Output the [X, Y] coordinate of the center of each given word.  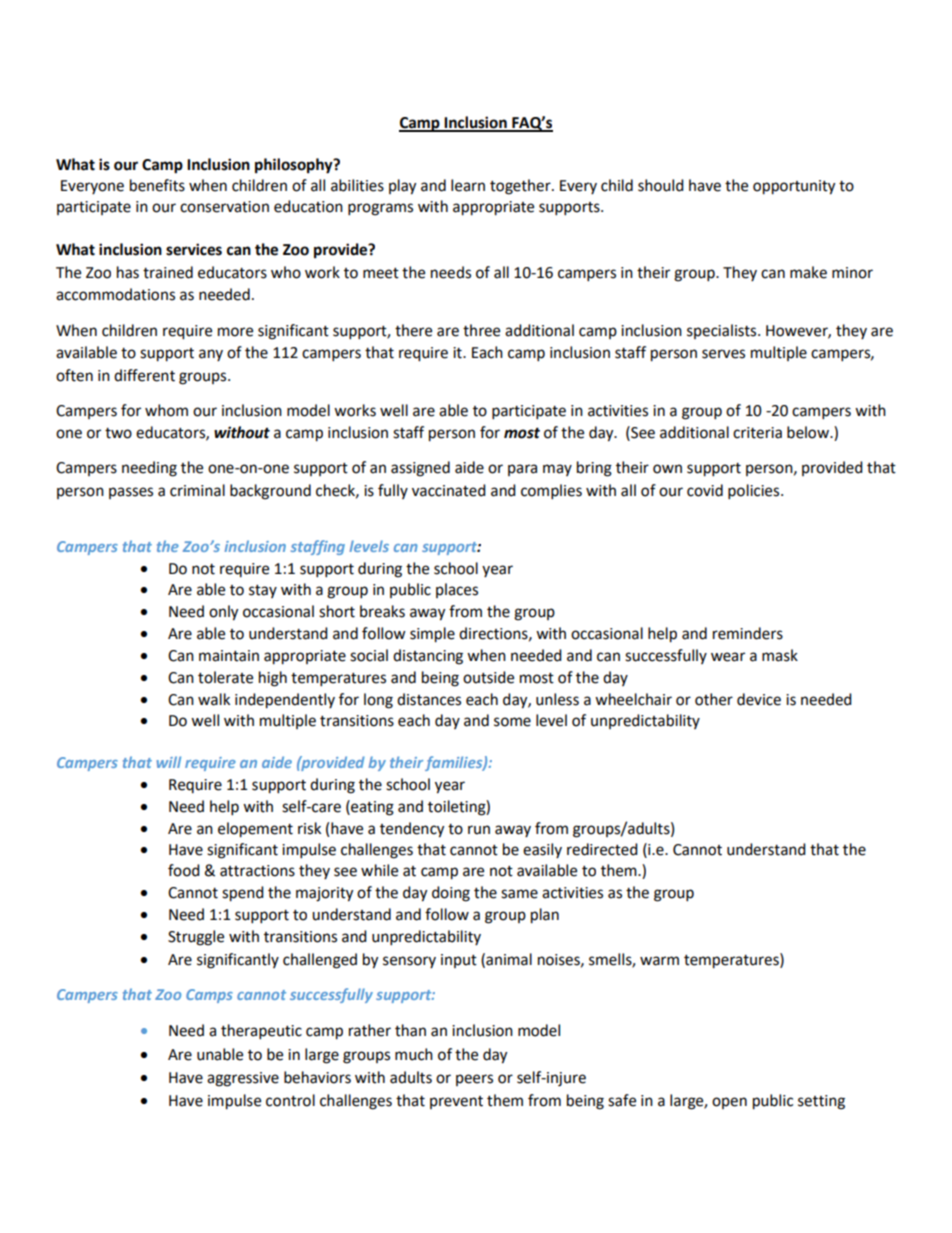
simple [432, 635]
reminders [748, 633]
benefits [157, 185]
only [223, 613]
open [729, 1103]
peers [474, 1080]
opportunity [794, 187]
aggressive [243, 1079]
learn [468, 185]
